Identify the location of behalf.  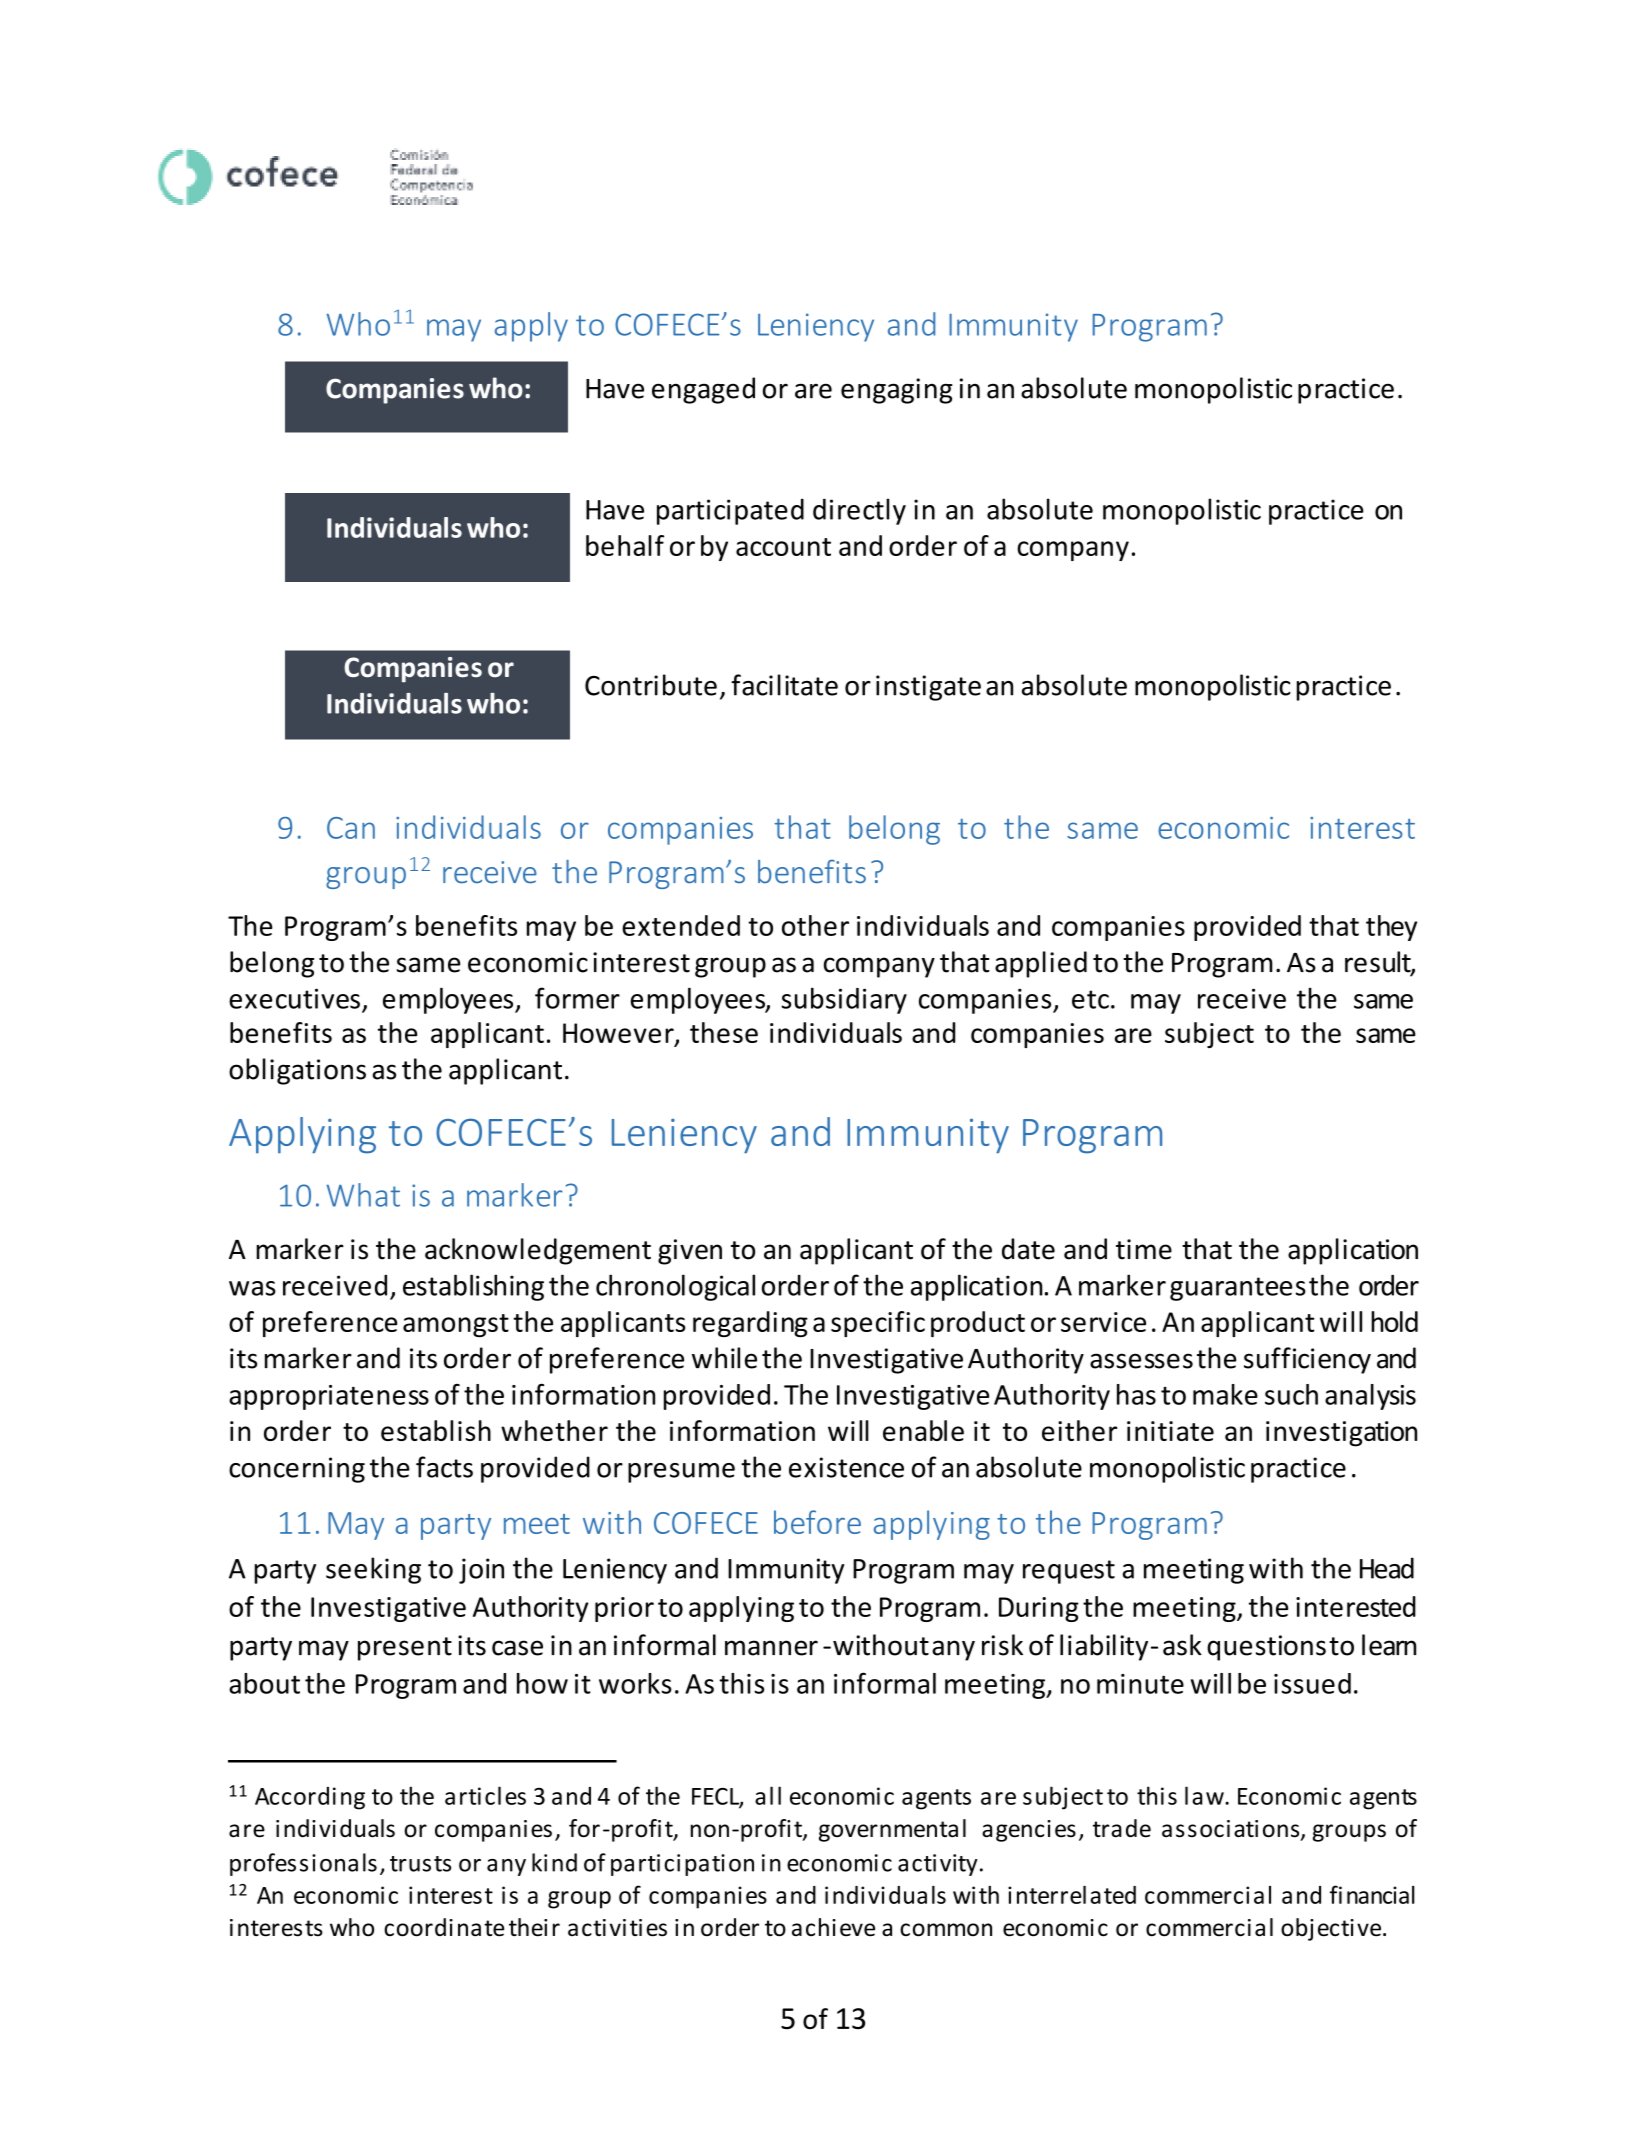
(625, 545).
